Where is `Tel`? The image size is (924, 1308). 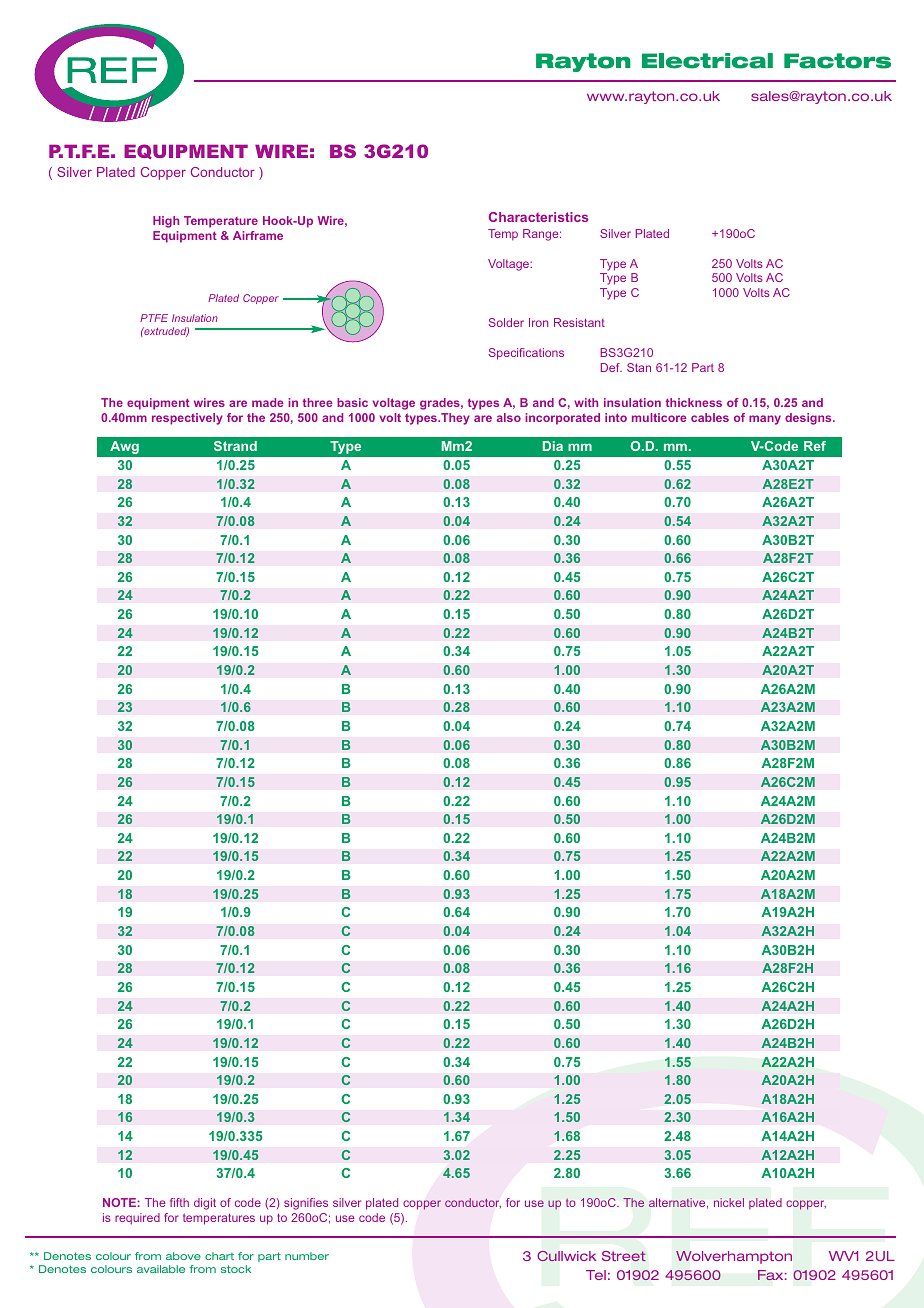 Tel is located at coordinates (596, 1275).
